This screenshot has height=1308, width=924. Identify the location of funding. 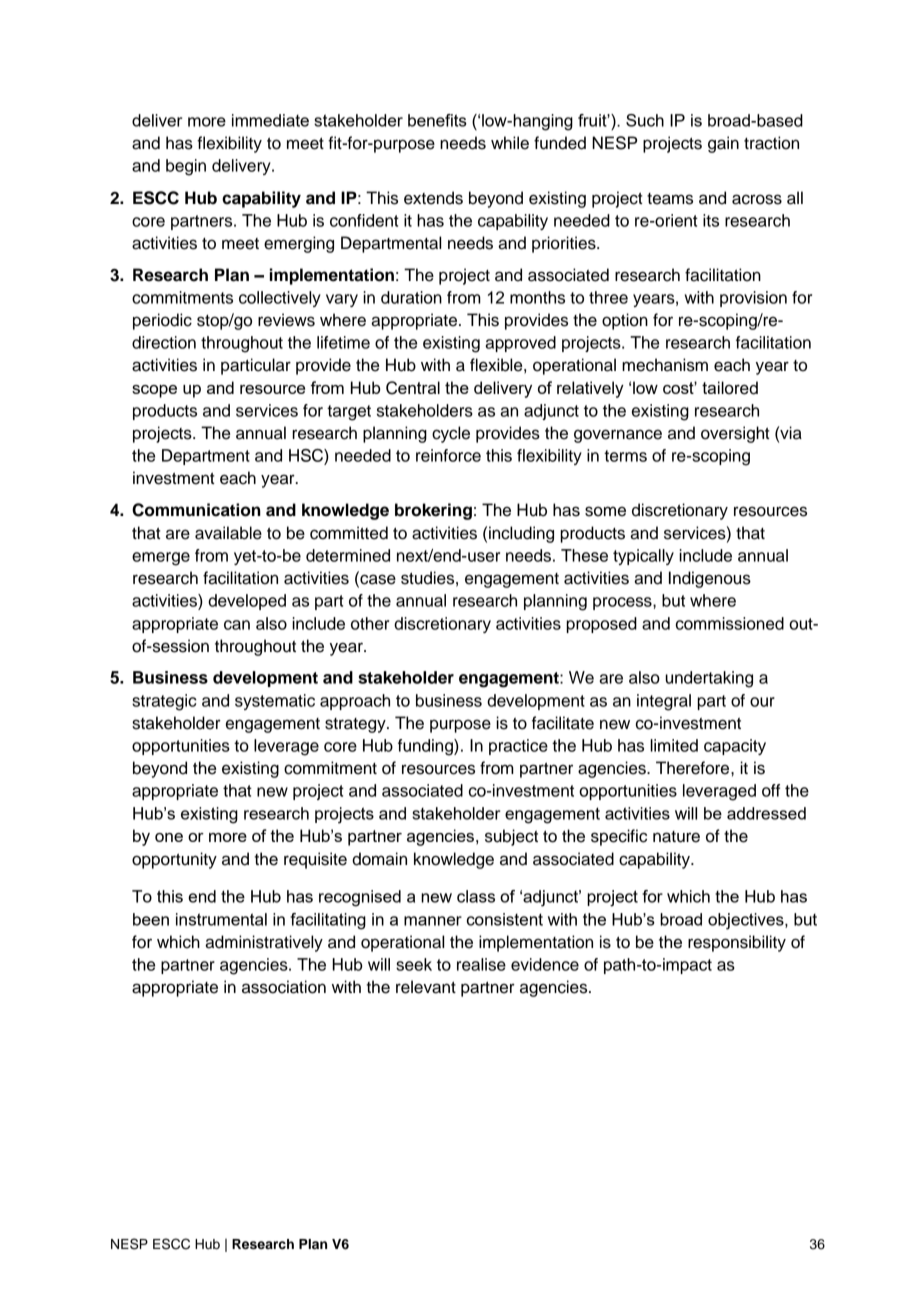
(426, 747).
